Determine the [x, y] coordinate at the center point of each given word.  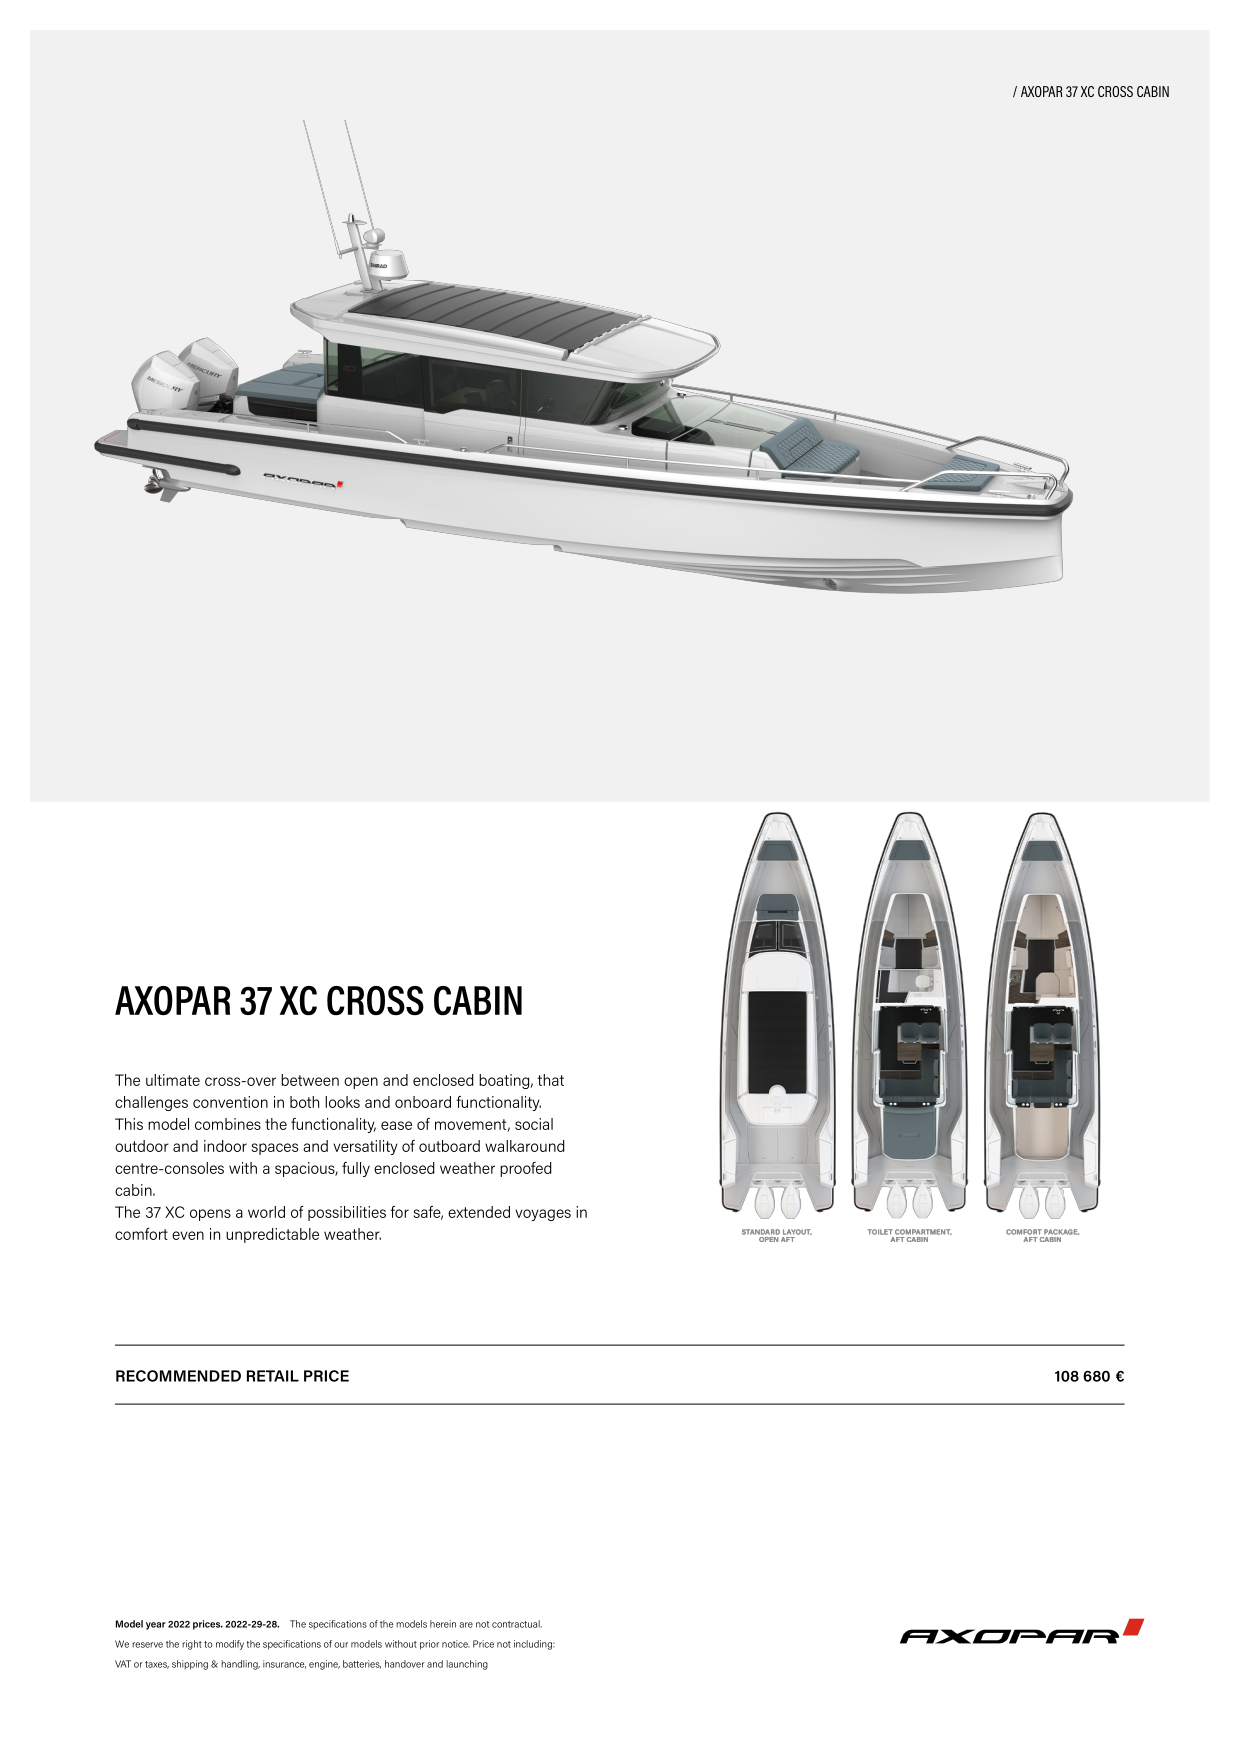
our [341, 1645]
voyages [543, 1215]
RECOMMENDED [178, 1376]
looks [342, 1102]
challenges [151, 1103]
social [534, 1124]
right [192, 1645]
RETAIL [273, 1376]
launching [467, 1665]
